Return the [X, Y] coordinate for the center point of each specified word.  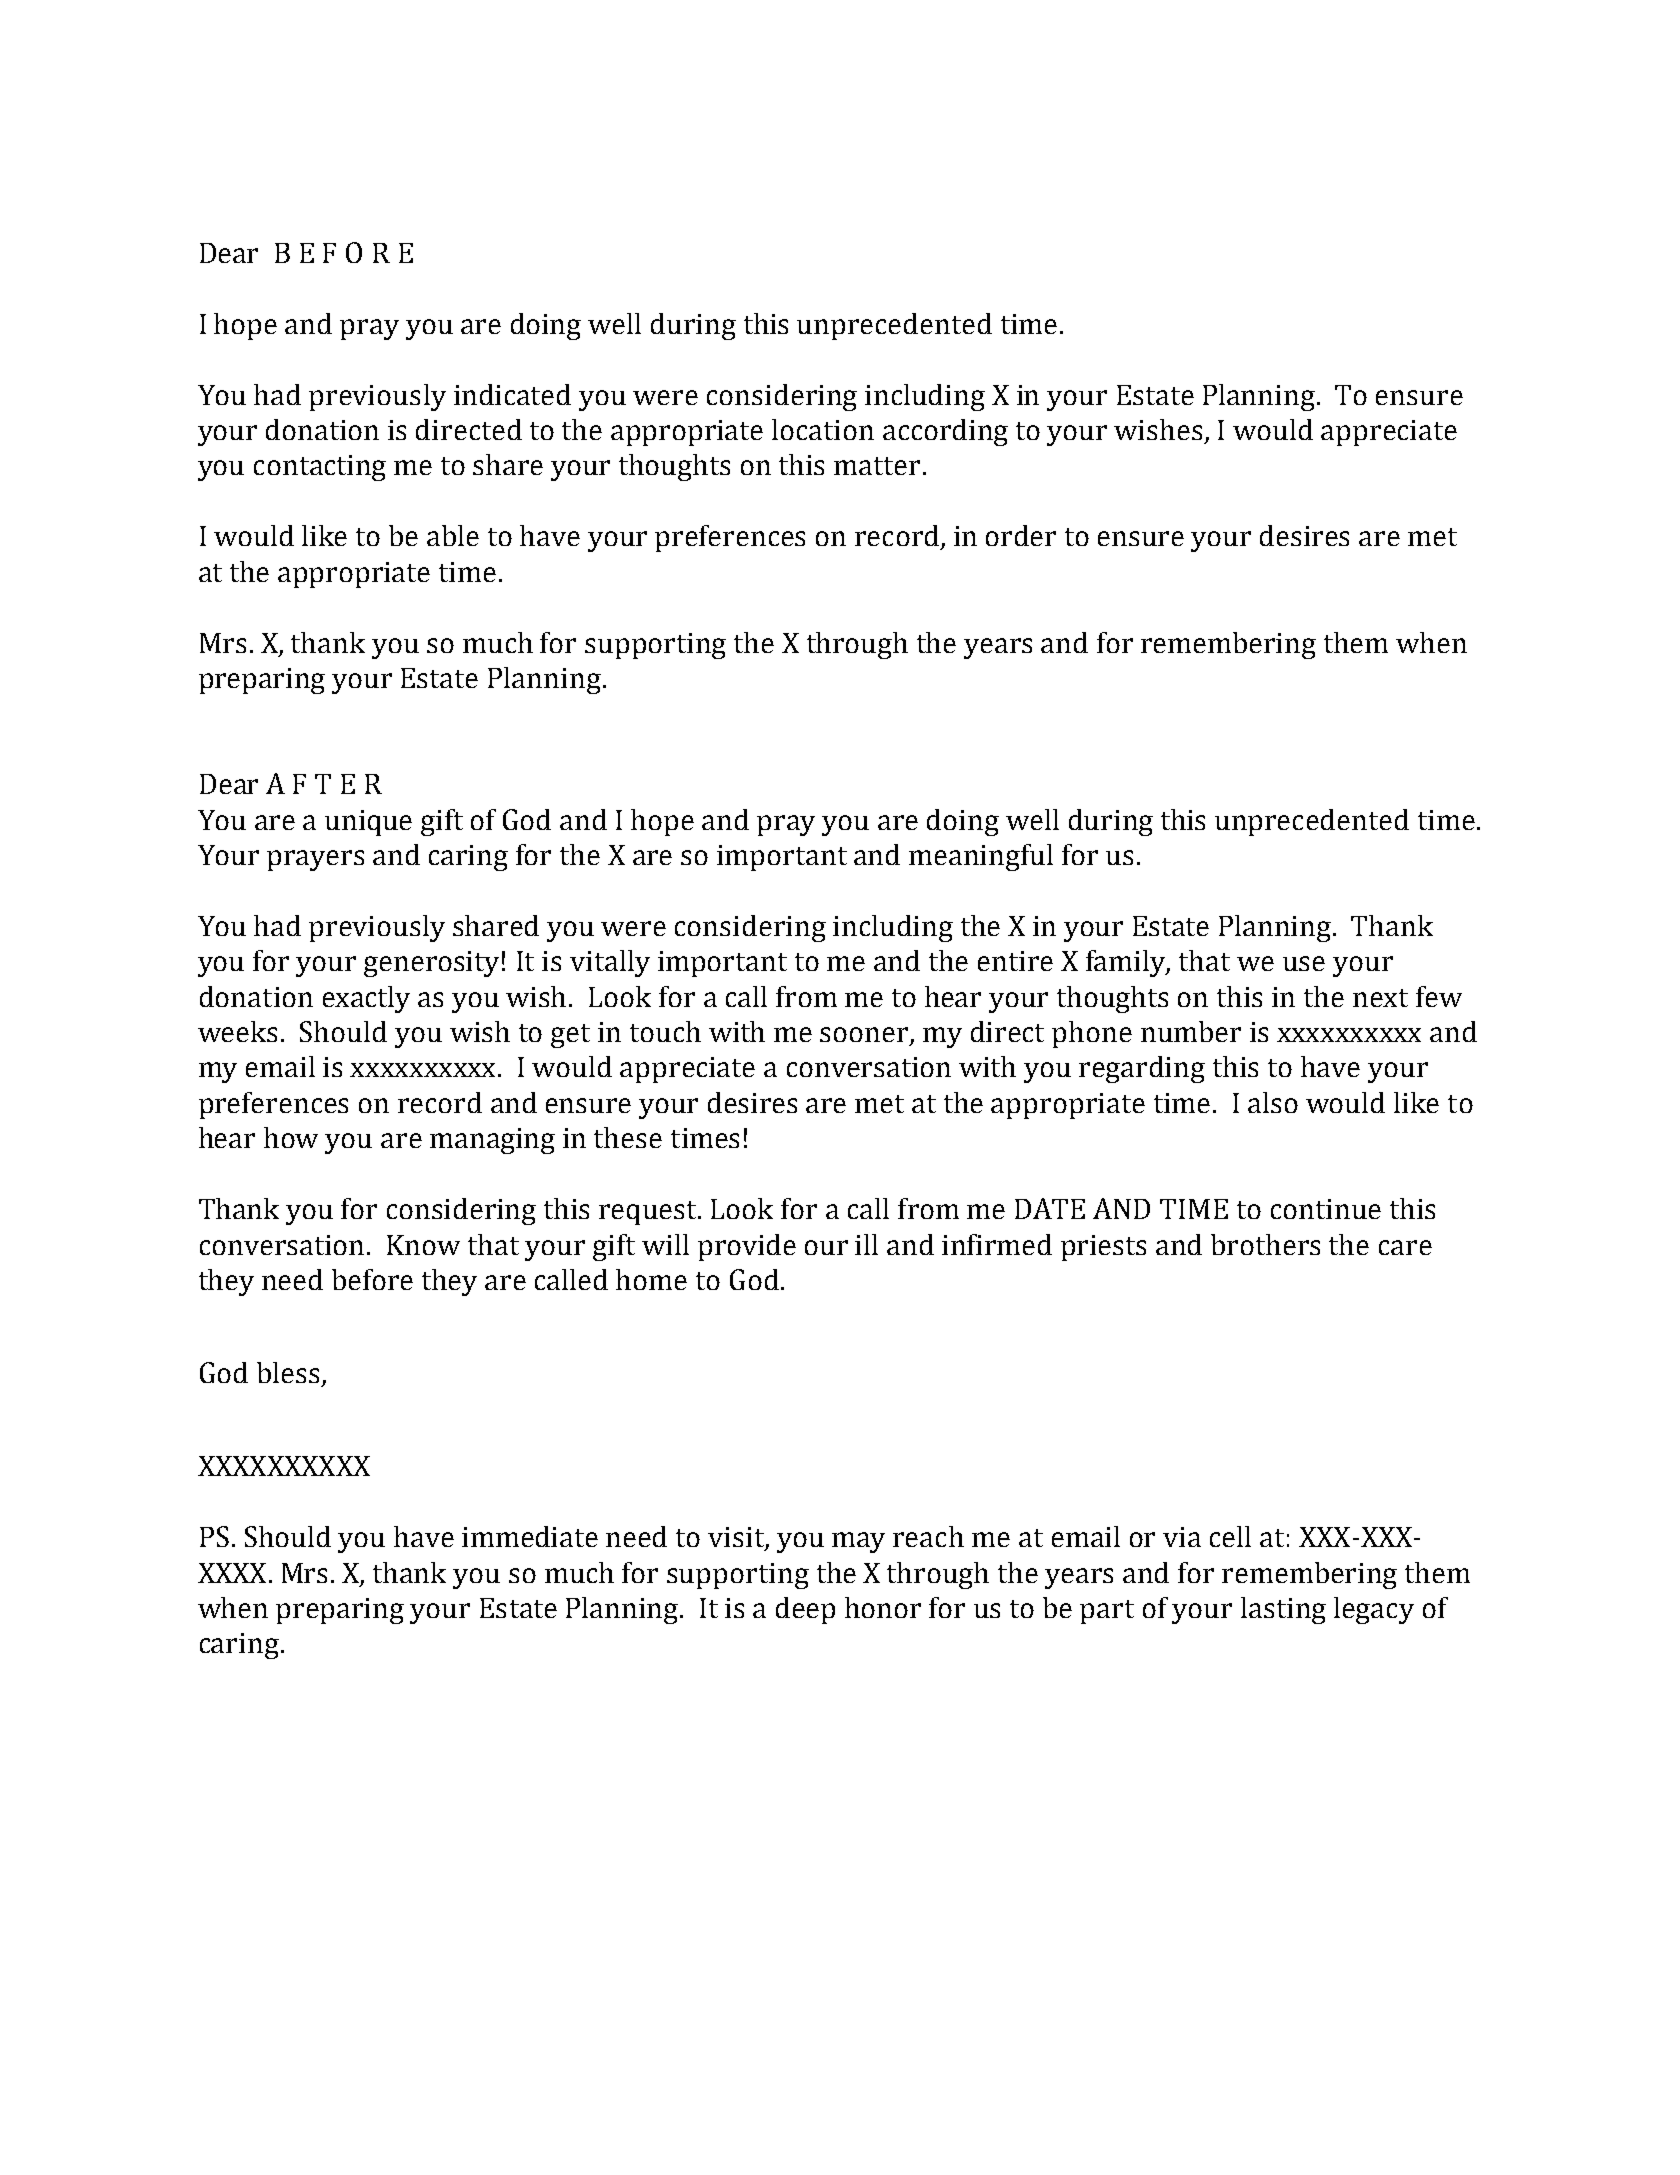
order [1021, 535]
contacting [320, 468]
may [858, 1542]
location [823, 429]
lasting [1283, 1610]
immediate [530, 1536]
